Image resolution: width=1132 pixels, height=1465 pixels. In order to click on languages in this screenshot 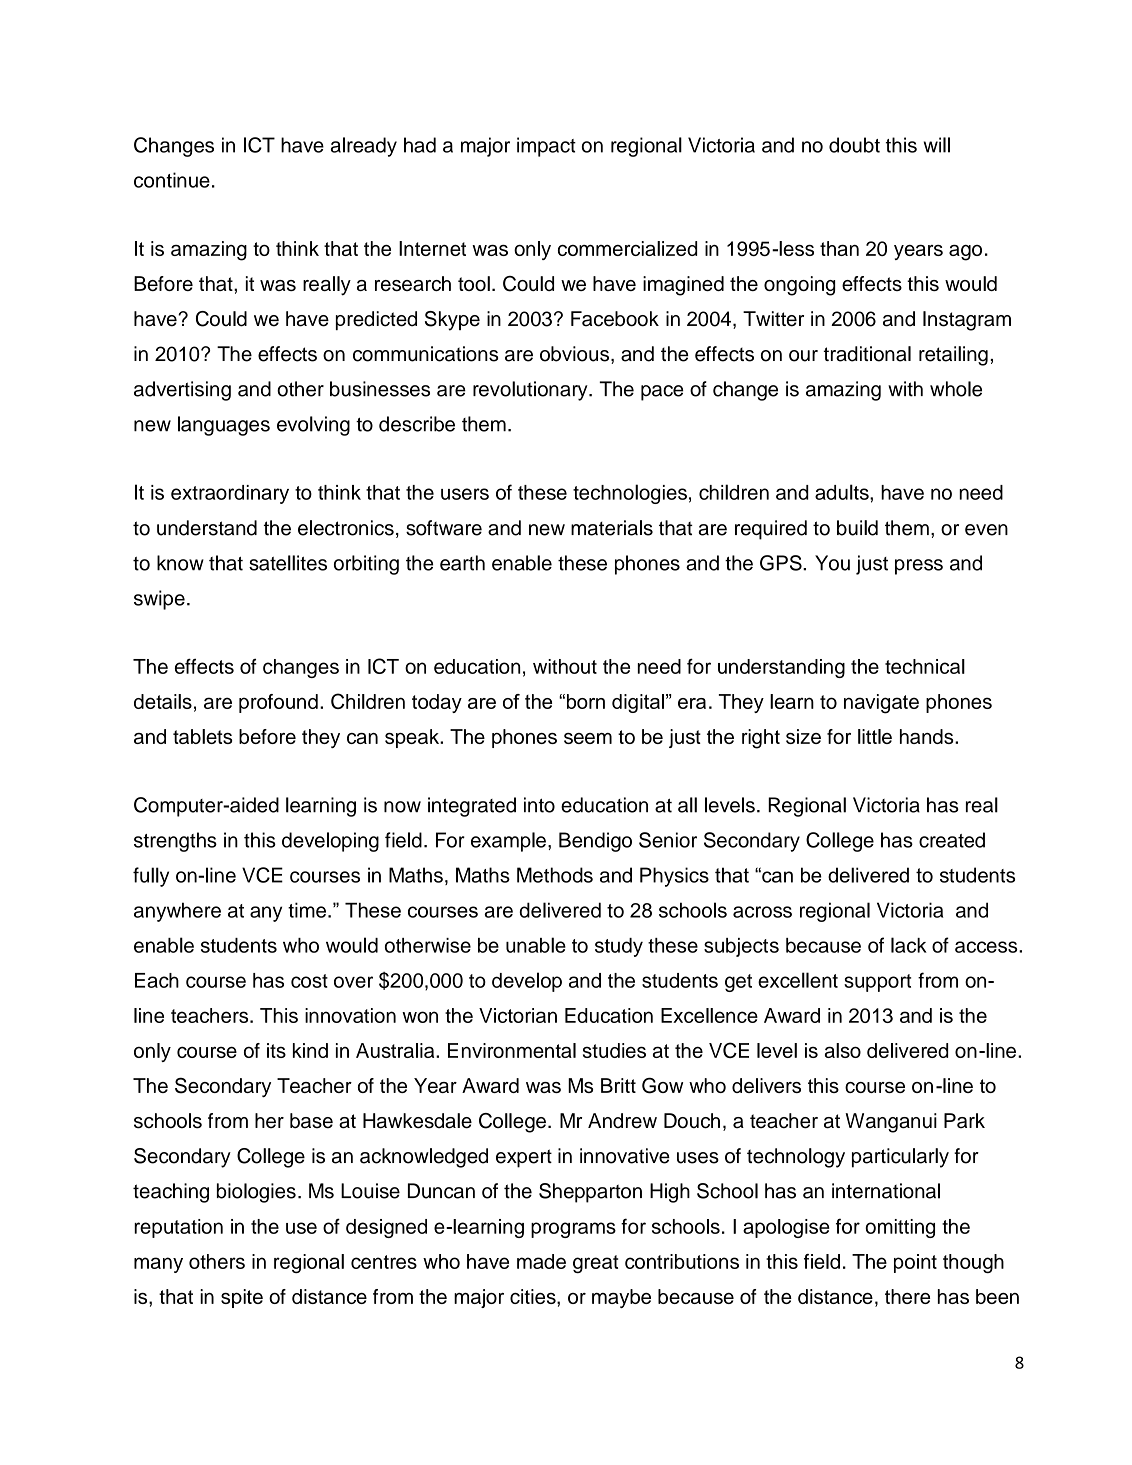, I will do `click(224, 426)`.
